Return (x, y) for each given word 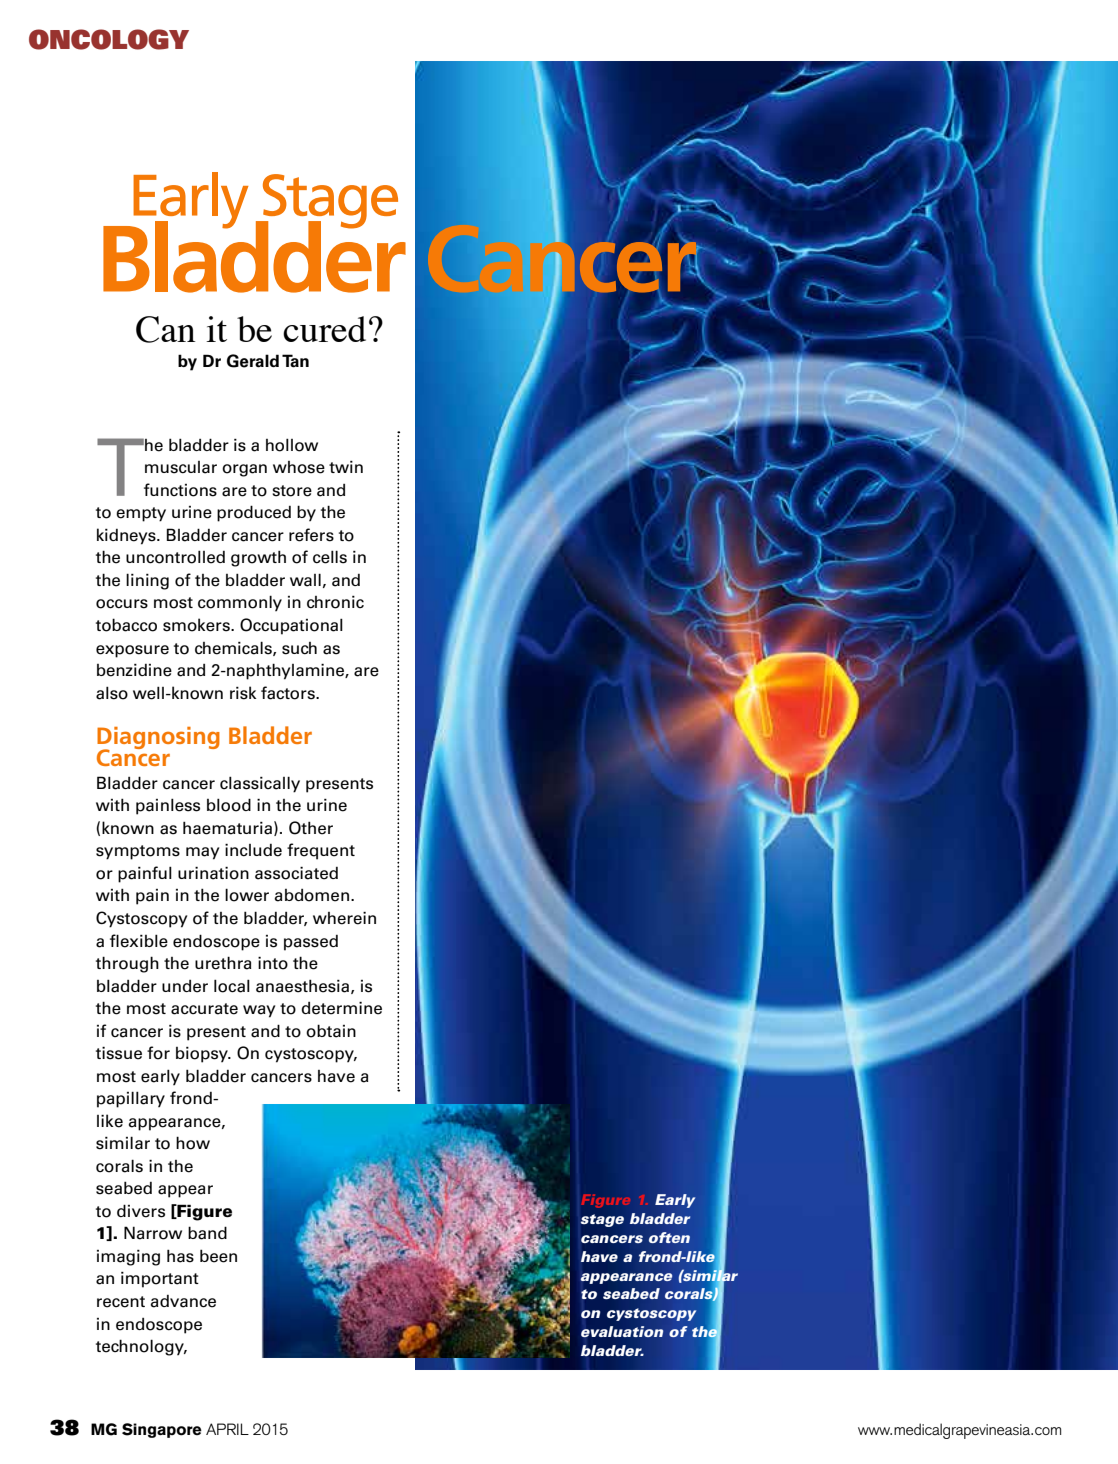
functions (180, 490)
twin (346, 467)
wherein (344, 918)
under (185, 986)
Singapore (162, 1430)
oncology (109, 39)
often (669, 1237)
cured (324, 329)
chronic (335, 602)
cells (330, 557)
